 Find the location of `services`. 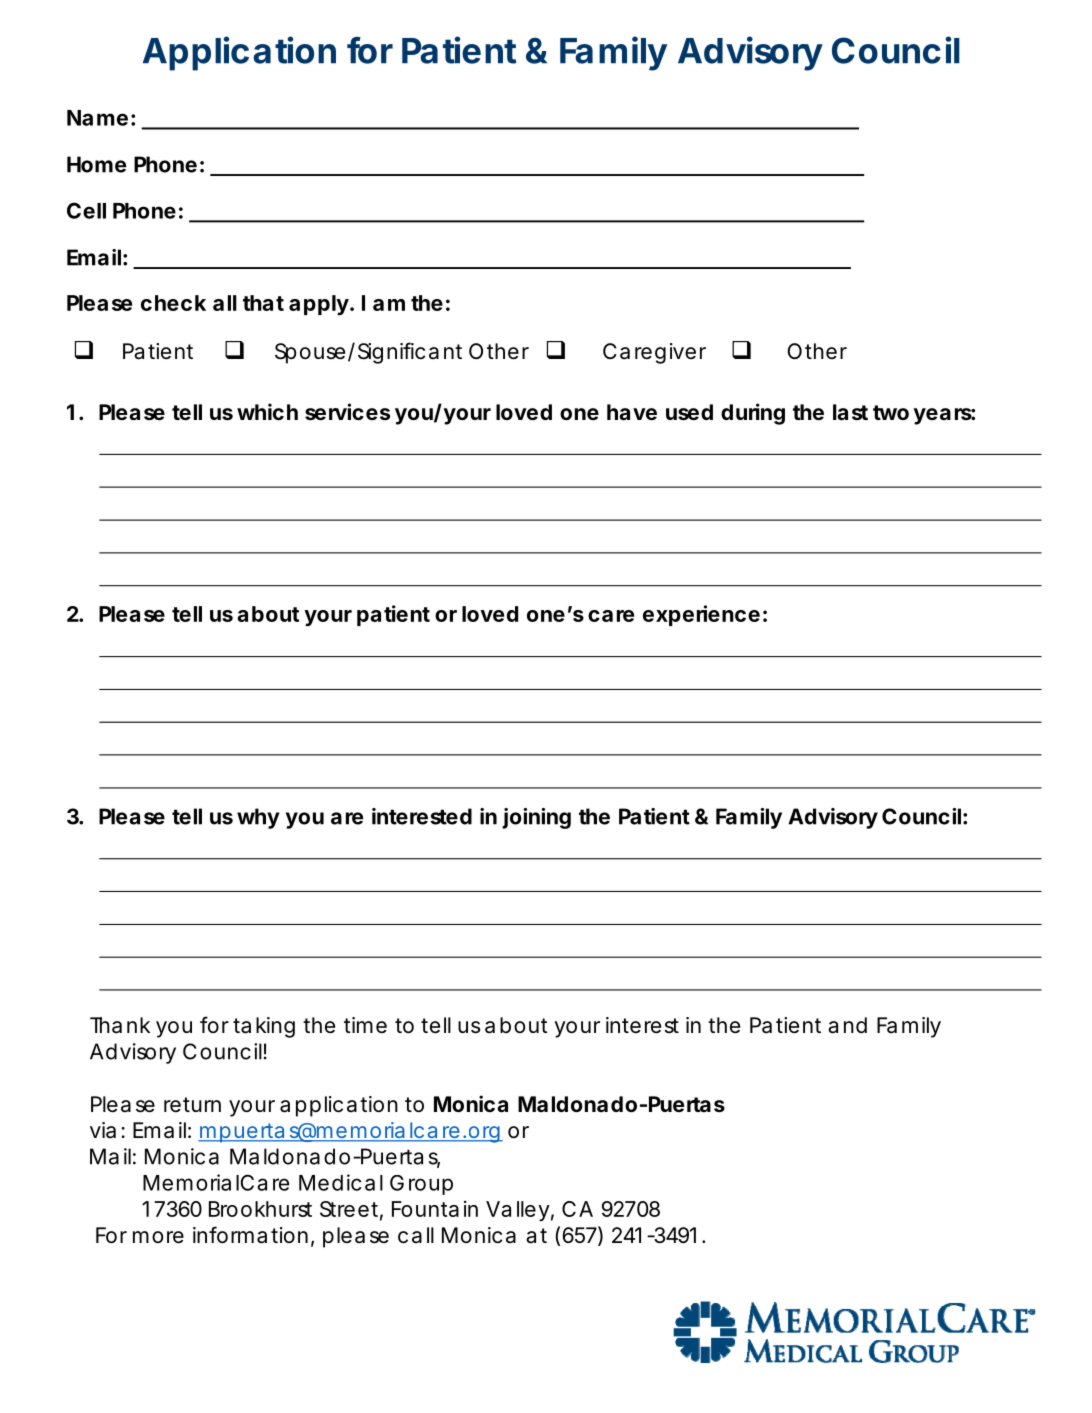

services is located at coordinates (347, 412).
